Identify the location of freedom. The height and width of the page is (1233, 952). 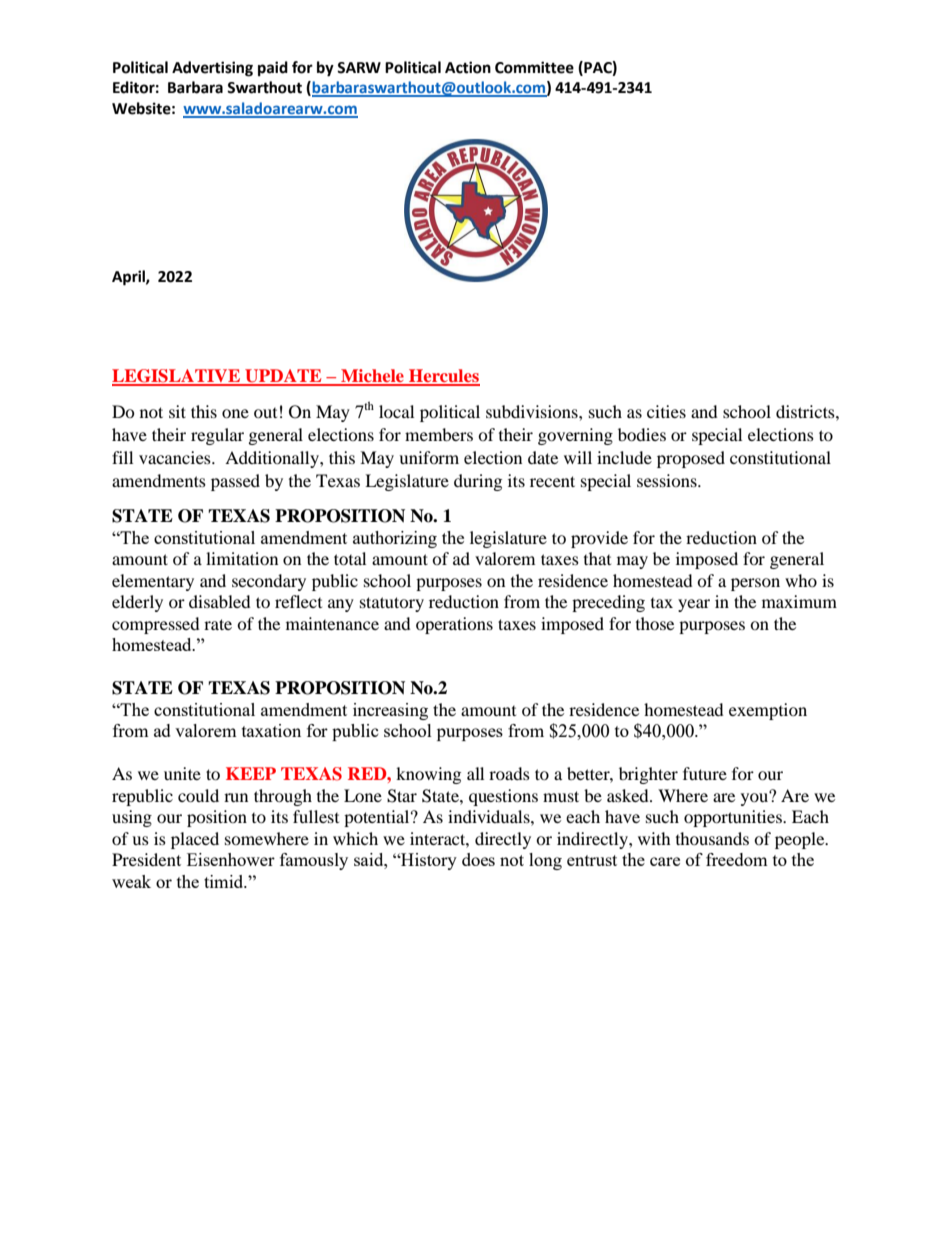
(737, 859).
